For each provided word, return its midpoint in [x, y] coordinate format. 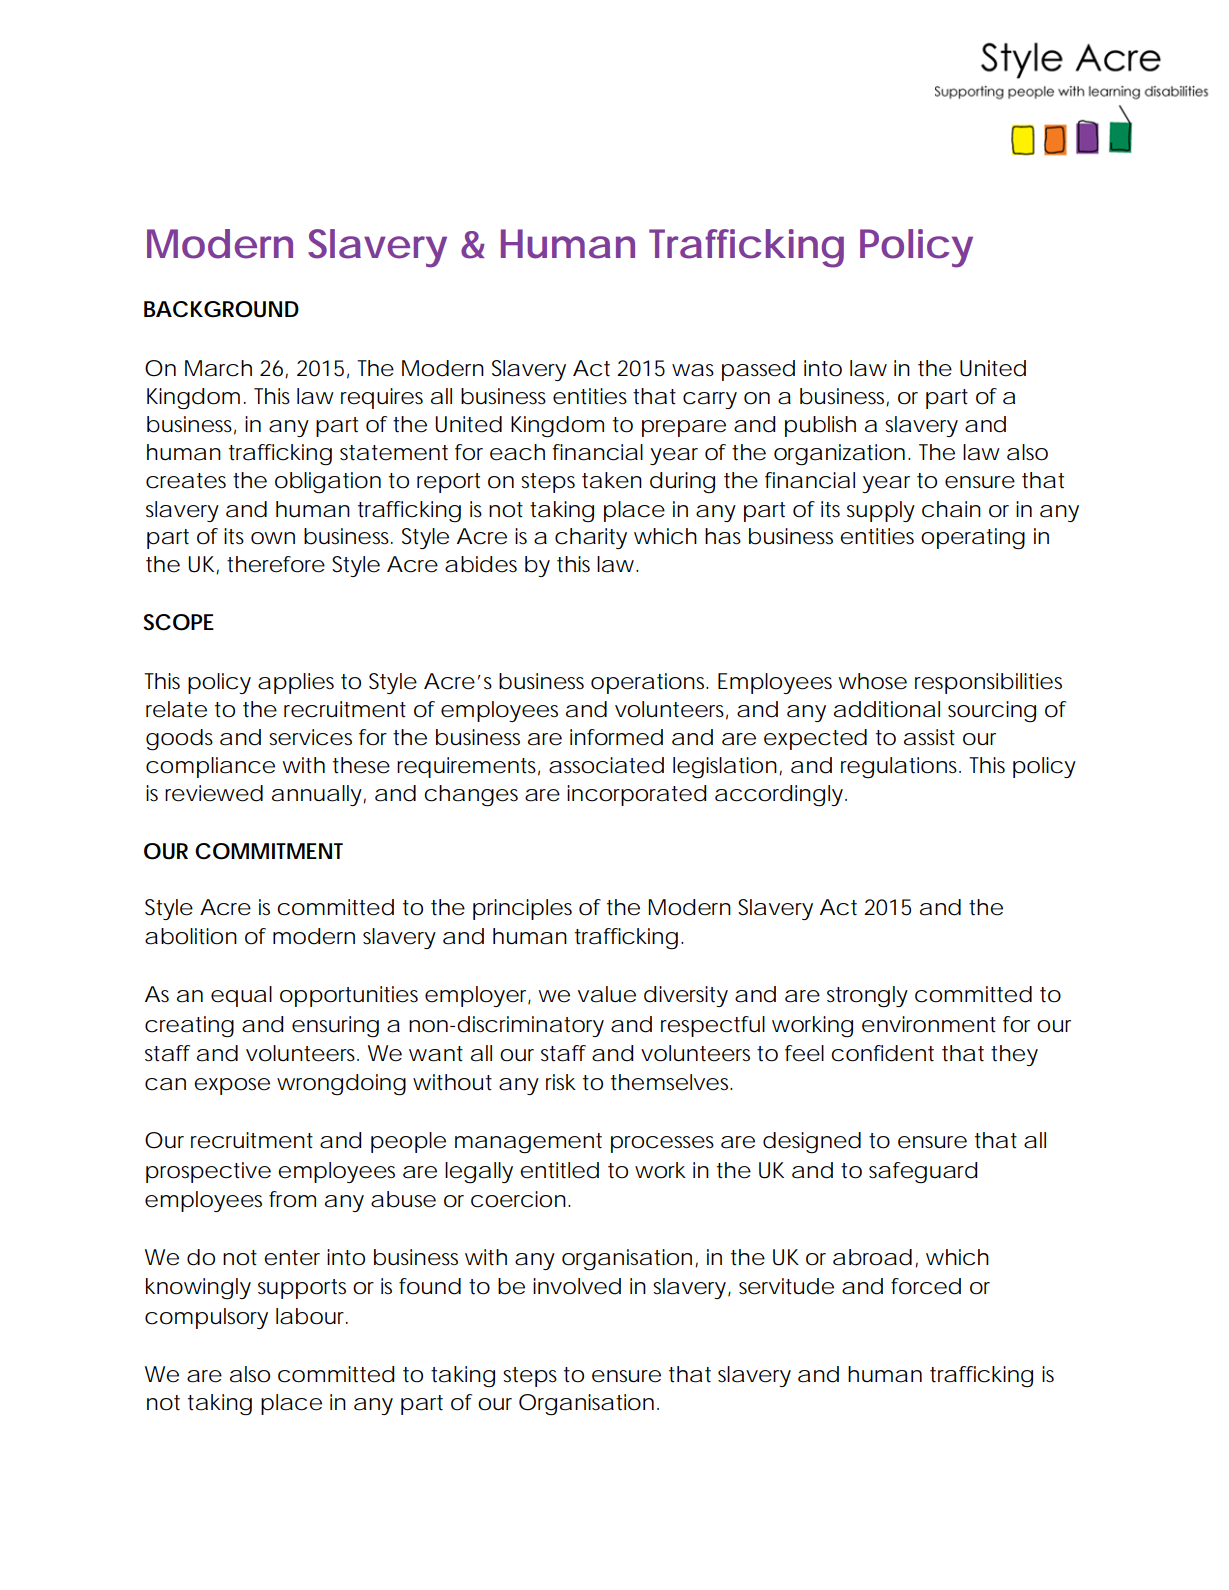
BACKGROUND [221, 309]
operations [650, 683]
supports [302, 1289]
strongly [867, 997]
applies [296, 683]
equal [241, 996]
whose [872, 681]
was [693, 370]
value [607, 994]
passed [758, 370]
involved [577, 1286]
